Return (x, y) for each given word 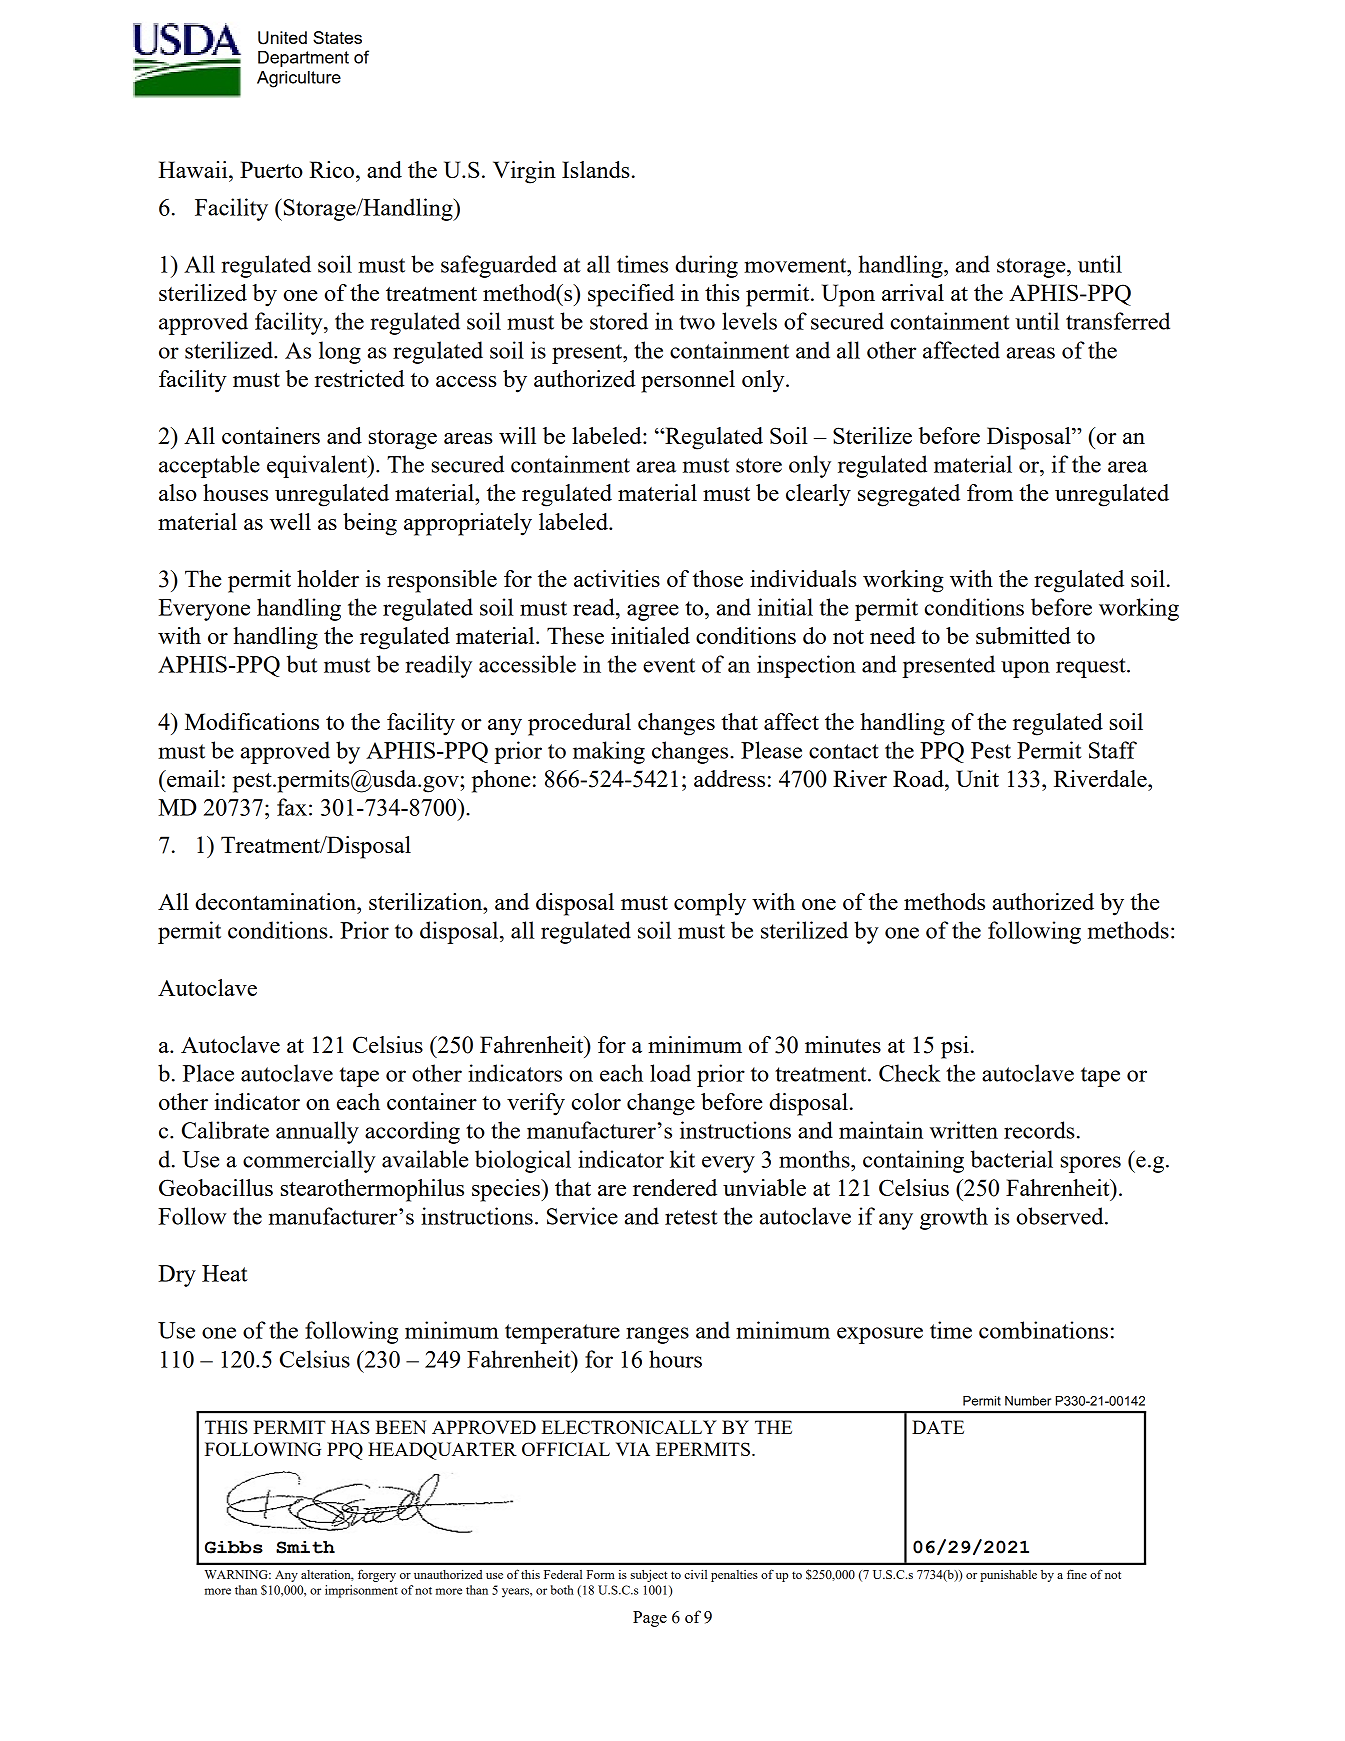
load (670, 1073)
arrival (913, 292)
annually (317, 1132)
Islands (596, 169)
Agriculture (299, 79)
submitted (1023, 635)
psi (955, 1047)
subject (649, 1575)
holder (328, 578)
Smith (305, 1547)
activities (617, 578)
